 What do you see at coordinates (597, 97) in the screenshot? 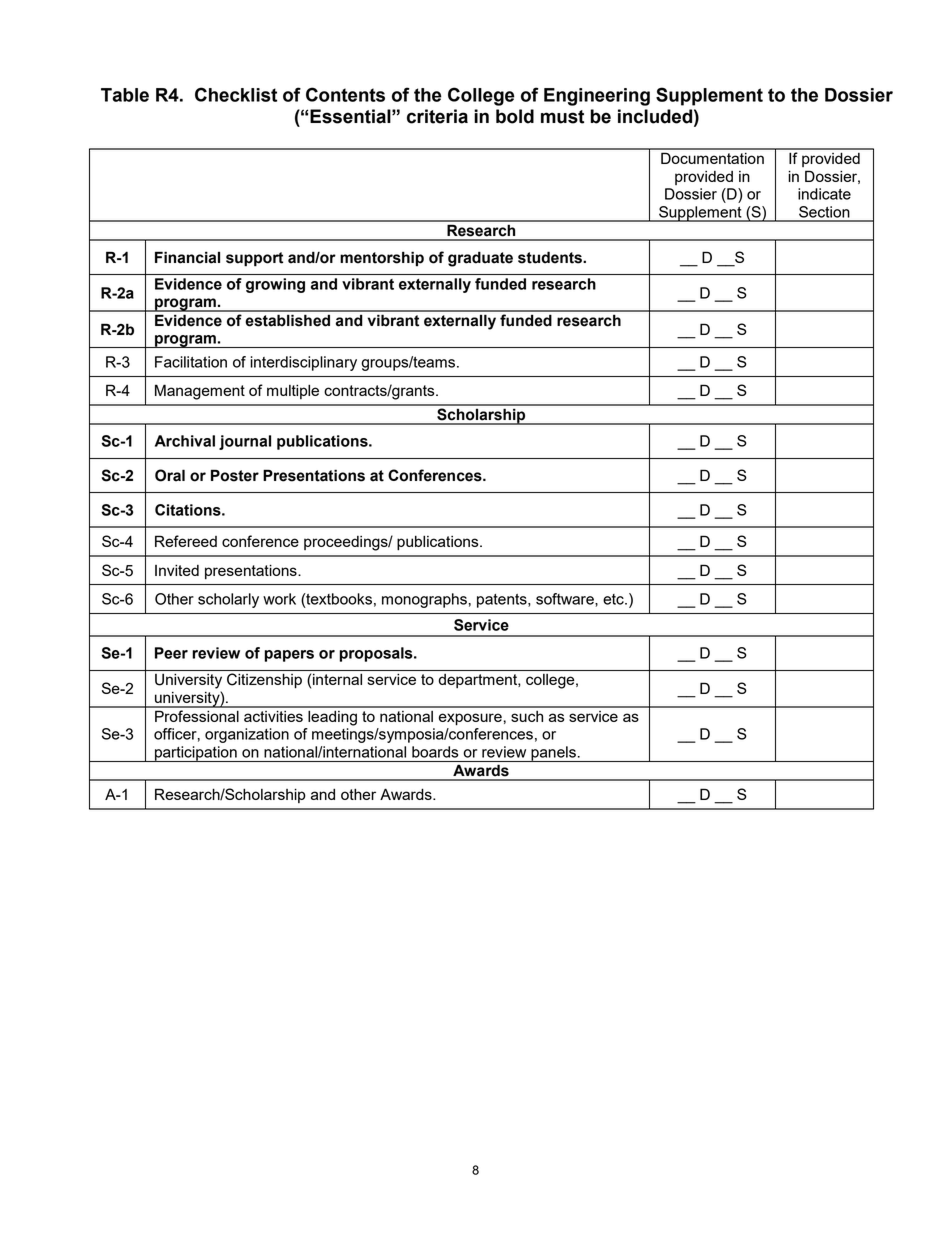
I see `Engineering` at bounding box center [597, 97].
